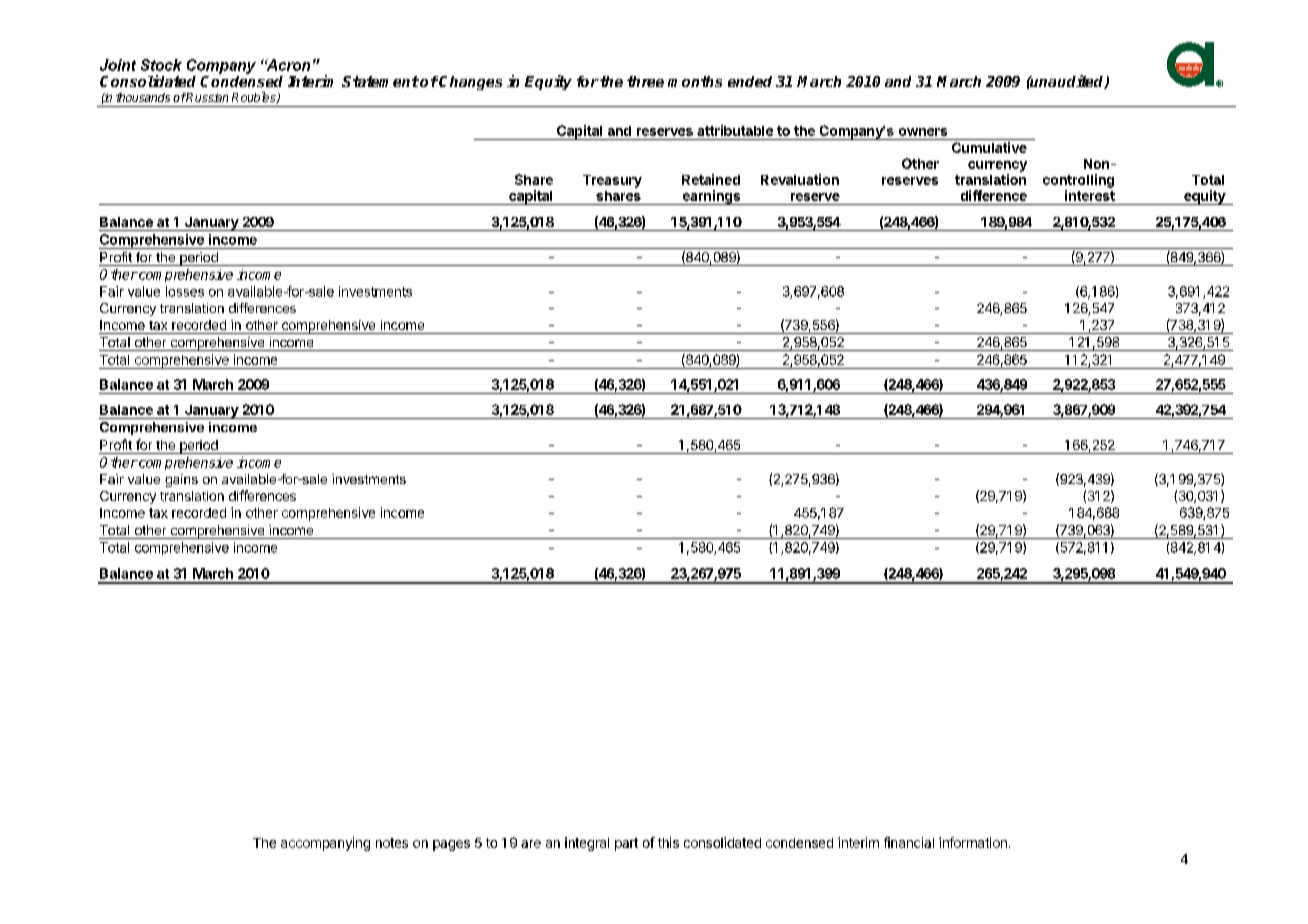  Describe the element at coordinates (711, 197) in the image. I see `earnings` at that location.
